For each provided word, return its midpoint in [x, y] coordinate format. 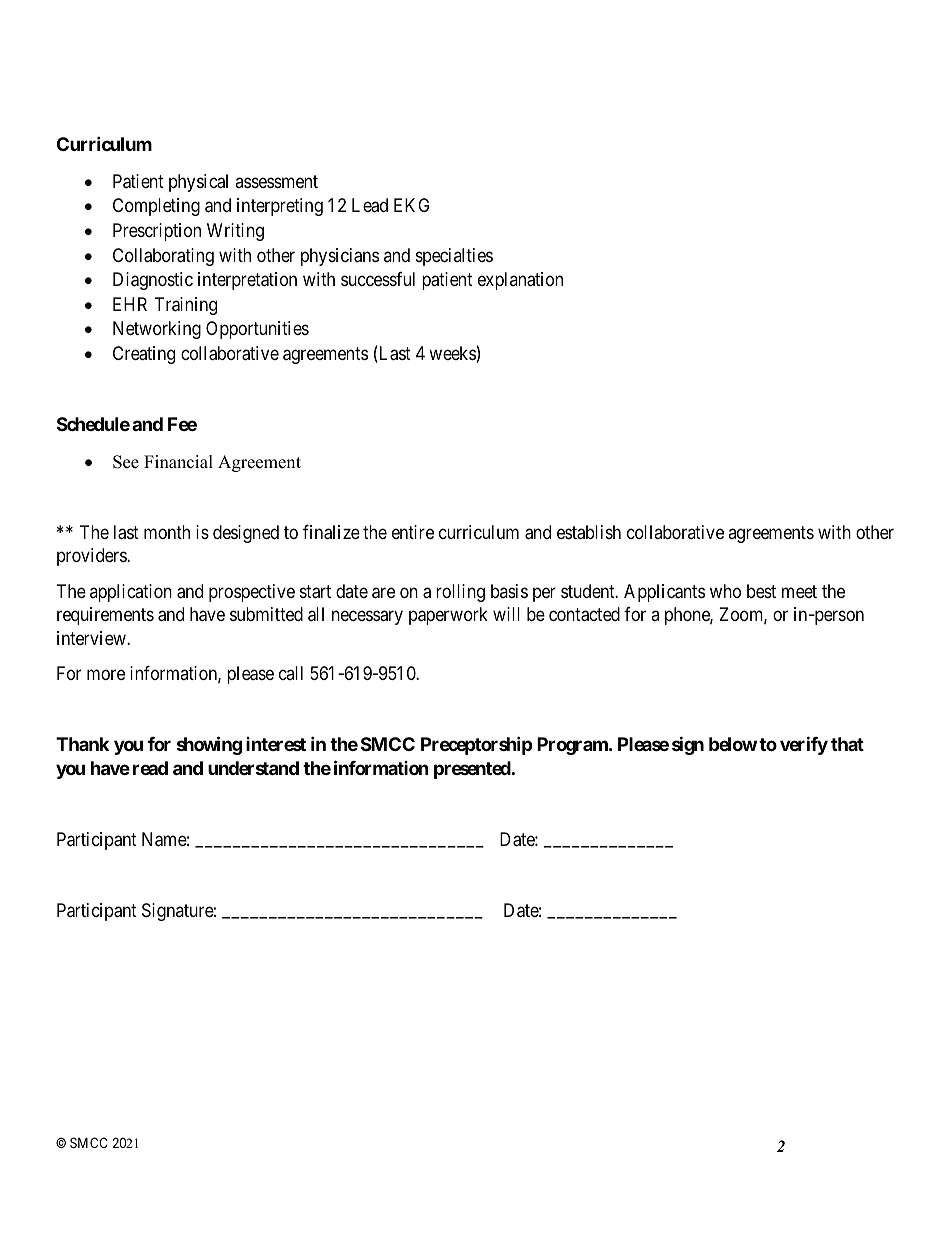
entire [413, 532]
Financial [178, 462]
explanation [520, 281]
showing [209, 745]
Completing [156, 207]
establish [589, 532]
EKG [411, 205]
